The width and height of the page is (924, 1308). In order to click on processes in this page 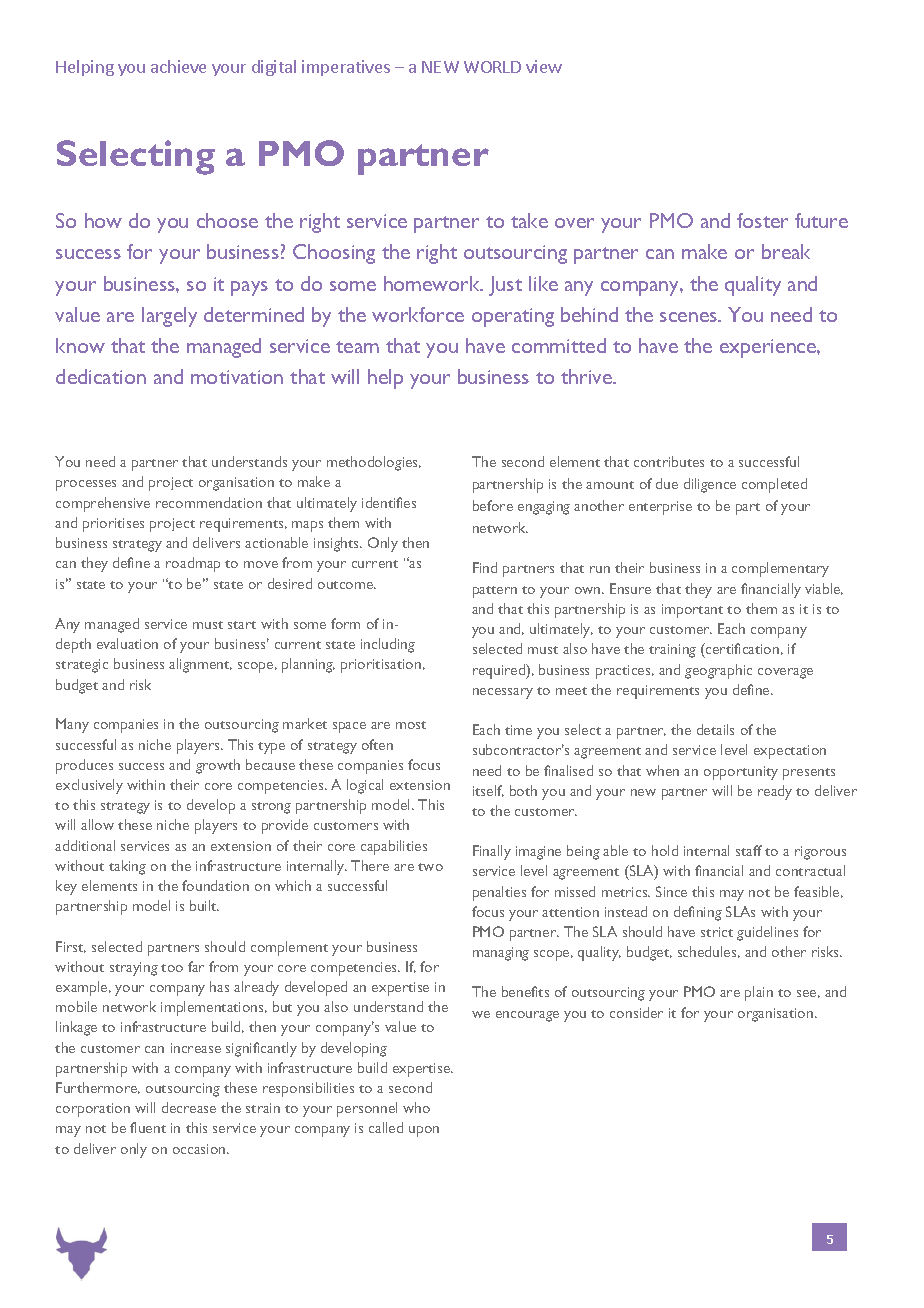, I will do `click(86, 485)`.
